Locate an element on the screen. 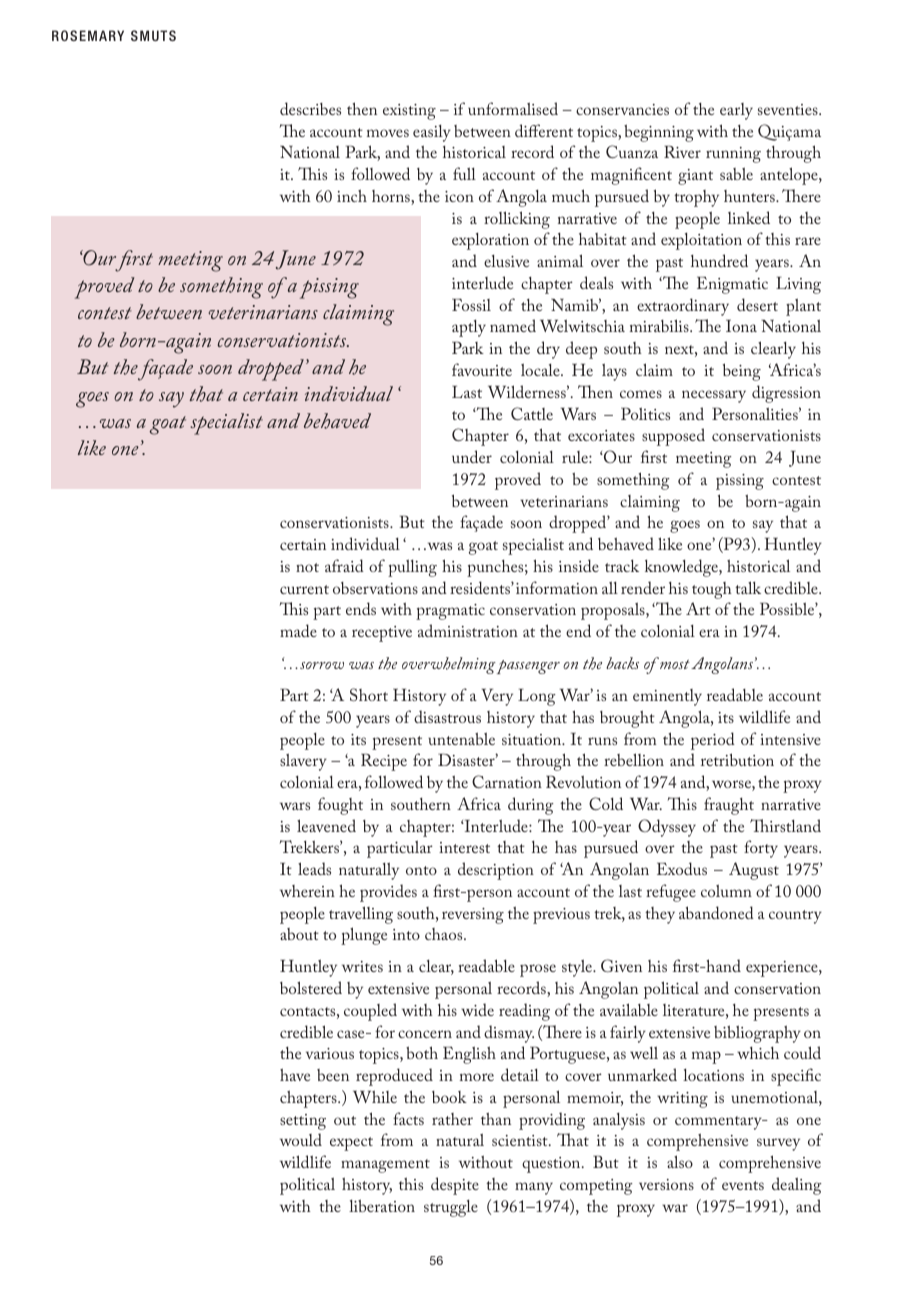 This screenshot has width=924, height=1295. different is located at coordinates (544, 130).
